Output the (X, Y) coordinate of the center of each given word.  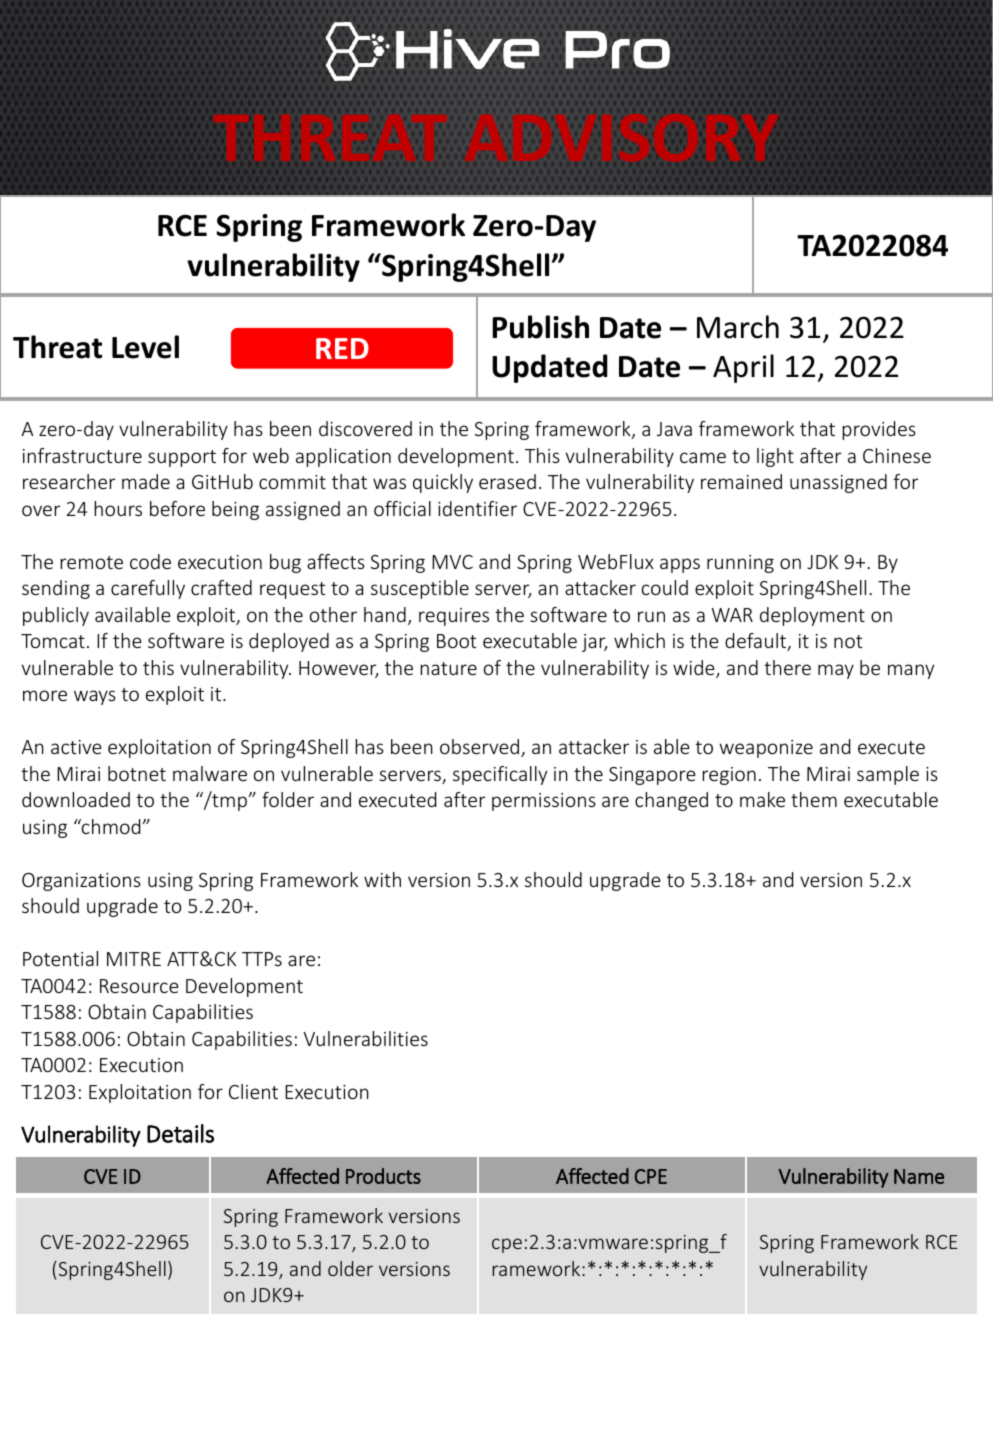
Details (180, 1133)
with (382, 879)
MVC (452, 562)
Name (919, 1176)
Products (383, 1176)
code (150, 561)
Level (145, 347)
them (814, 799)
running (740, 564)
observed (481, 748)
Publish (540, 327)
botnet (137, 773)
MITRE (134, 959)
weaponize (766, 749)
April (743, 368)
